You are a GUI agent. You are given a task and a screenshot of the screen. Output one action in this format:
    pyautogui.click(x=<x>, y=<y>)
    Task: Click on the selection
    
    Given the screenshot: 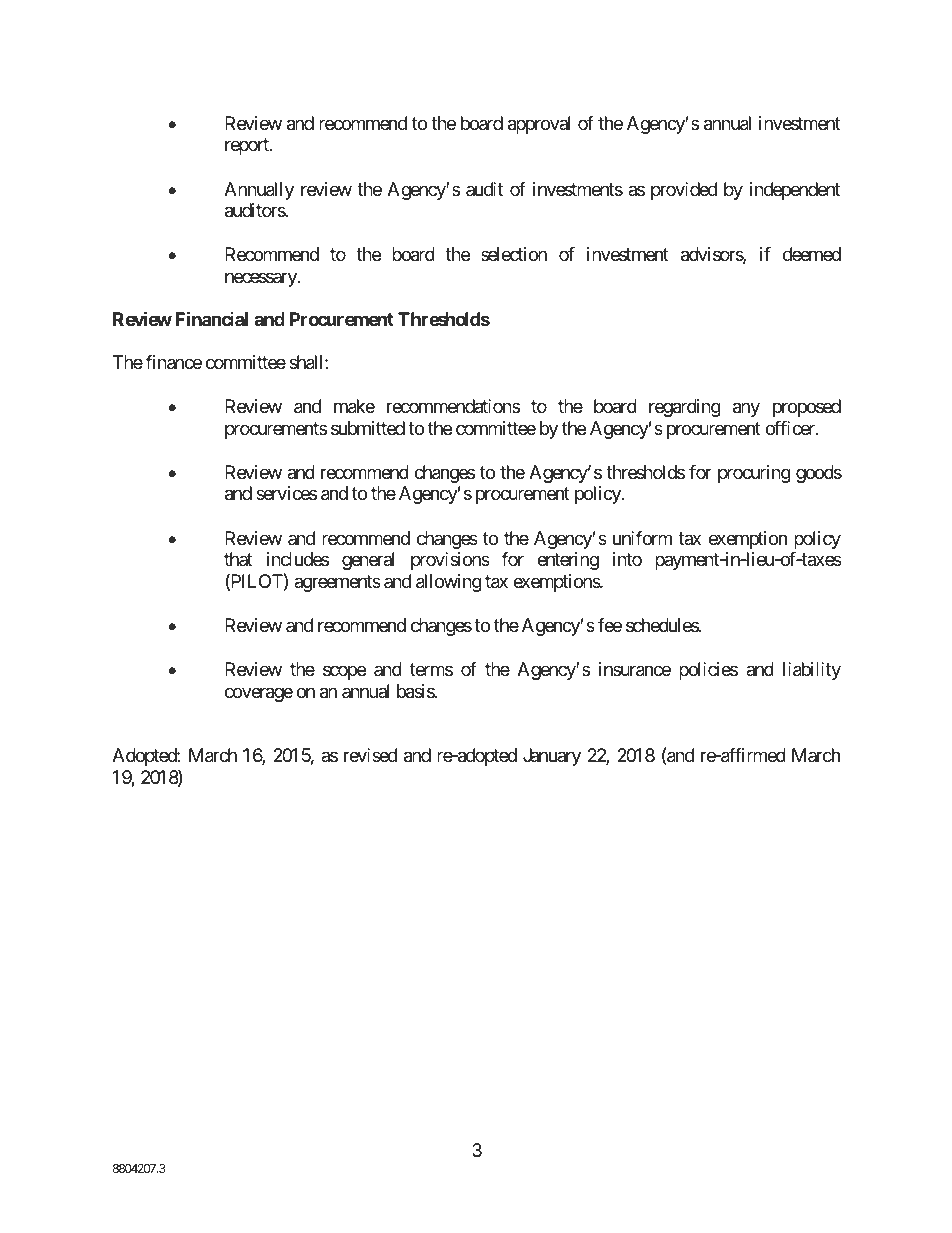 What is the action you would take?
    pyautogui.click(x=514, y=254)
